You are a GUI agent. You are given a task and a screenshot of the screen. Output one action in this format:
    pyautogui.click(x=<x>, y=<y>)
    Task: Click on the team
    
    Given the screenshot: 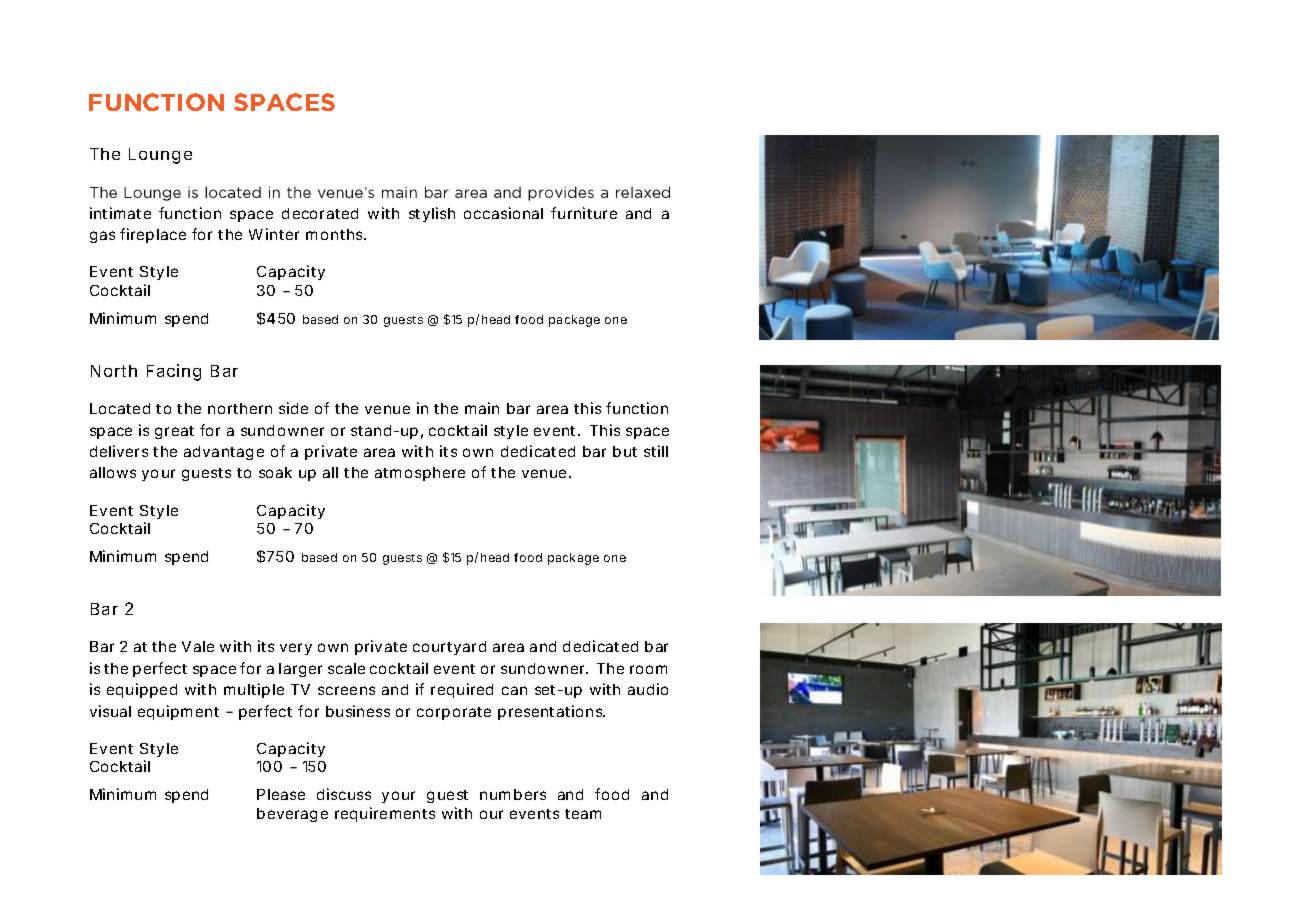 What is the action you would take?
    pyautogui.click(x=583, y=814)
